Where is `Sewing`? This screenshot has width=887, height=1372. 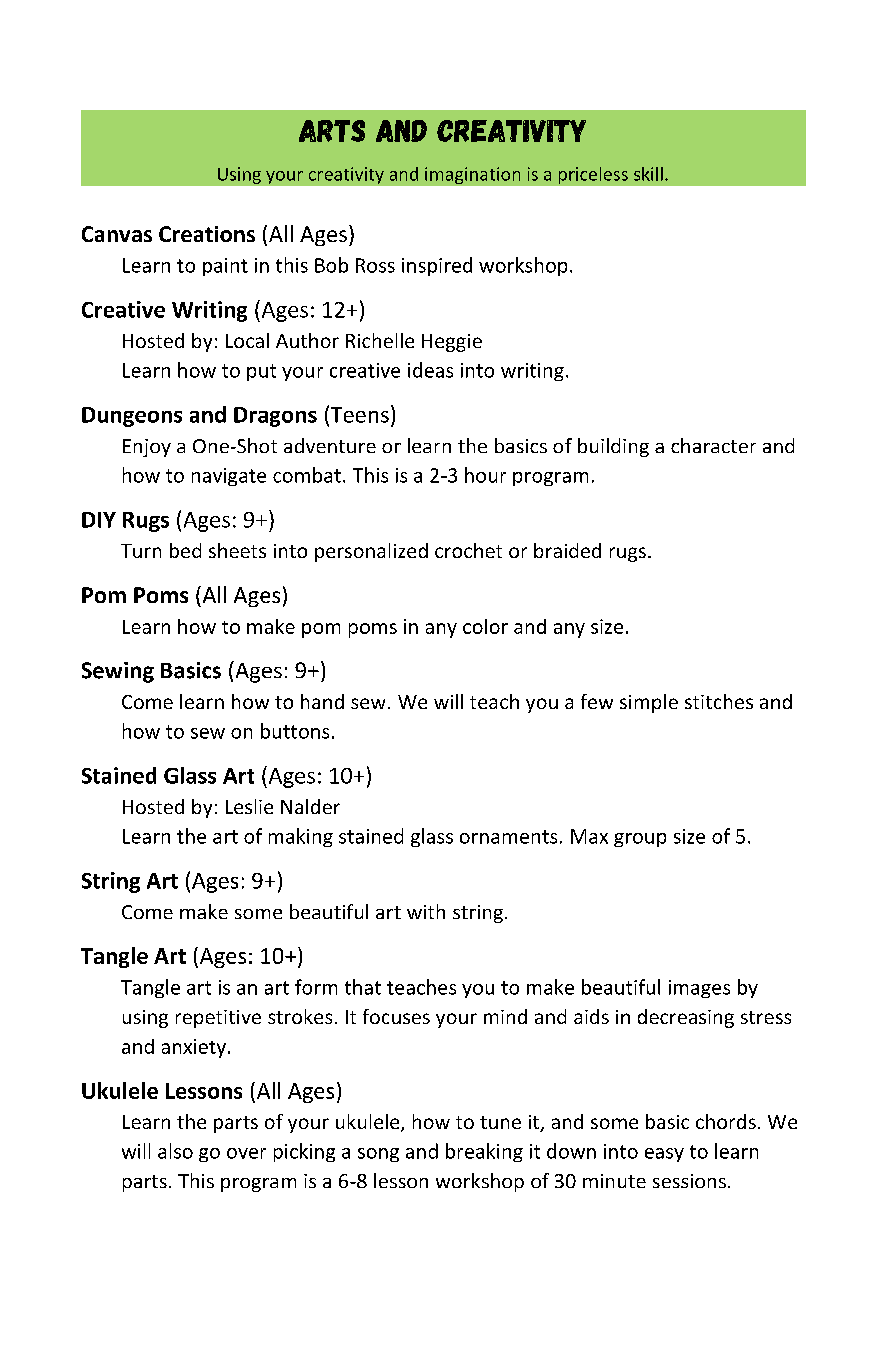
Sewing is located at coordinates (118, 672).
